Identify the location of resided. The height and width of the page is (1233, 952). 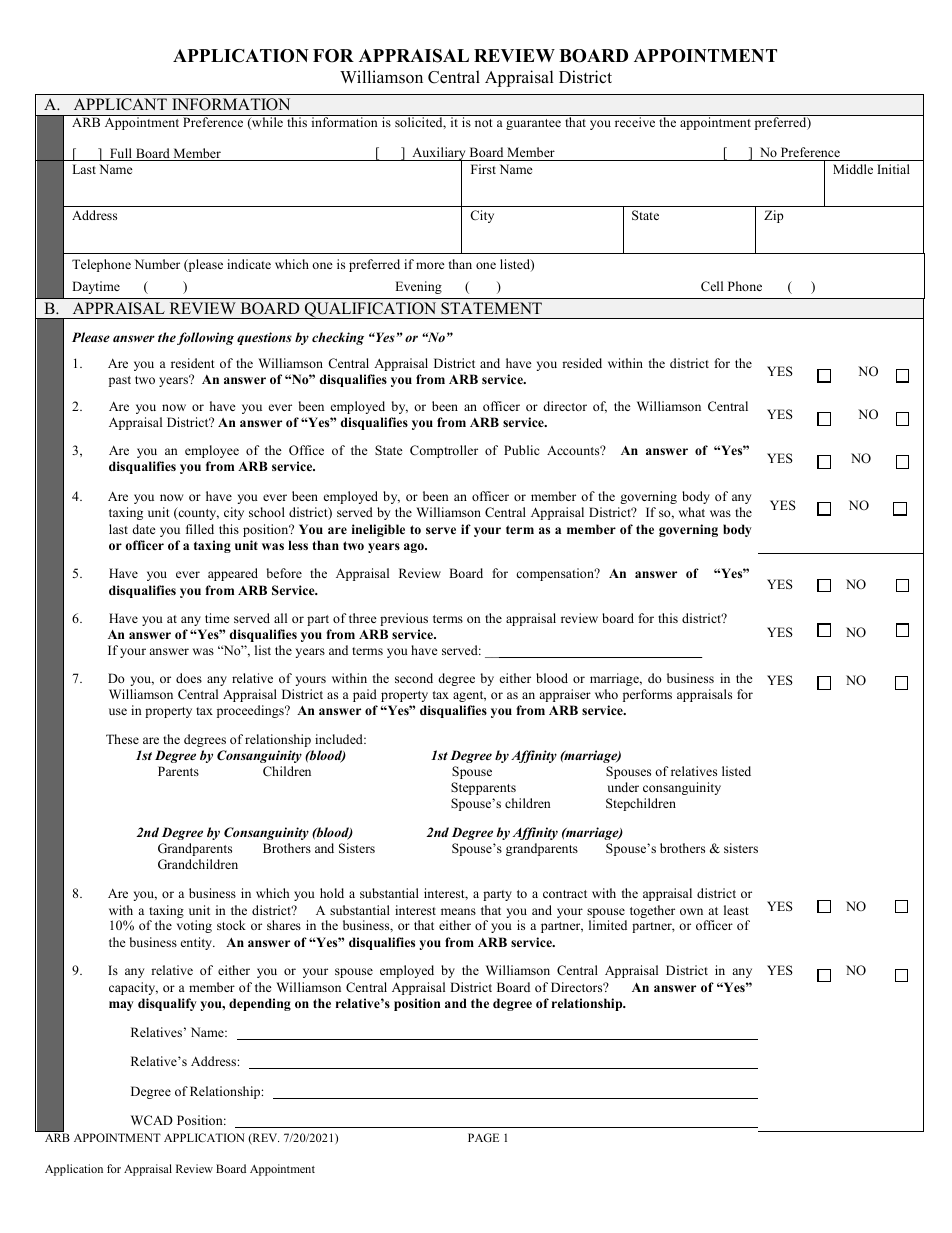
(582, 363).
